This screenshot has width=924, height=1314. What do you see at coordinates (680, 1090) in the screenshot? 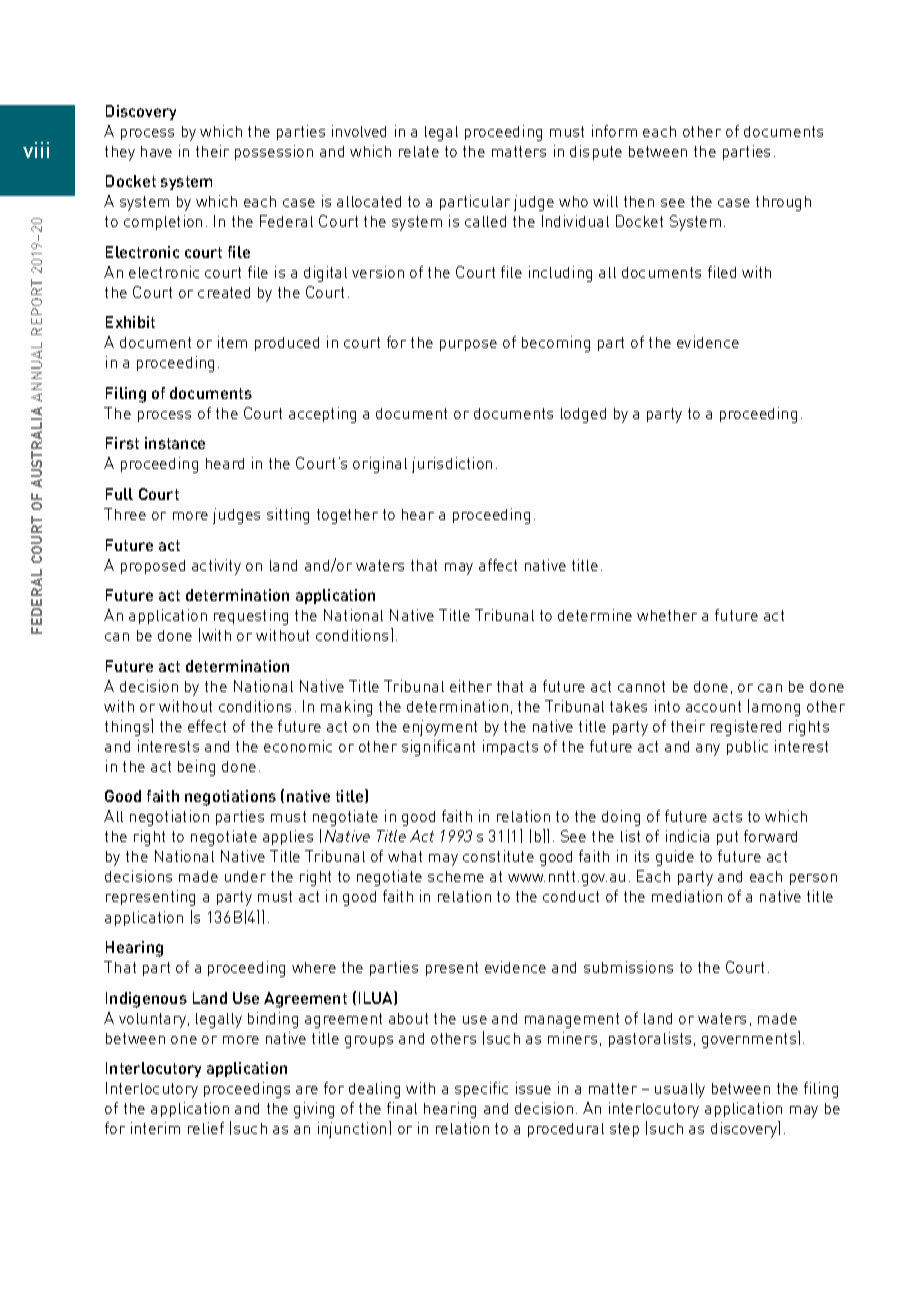
I see `usually` at bounding box center [680, 1090].
